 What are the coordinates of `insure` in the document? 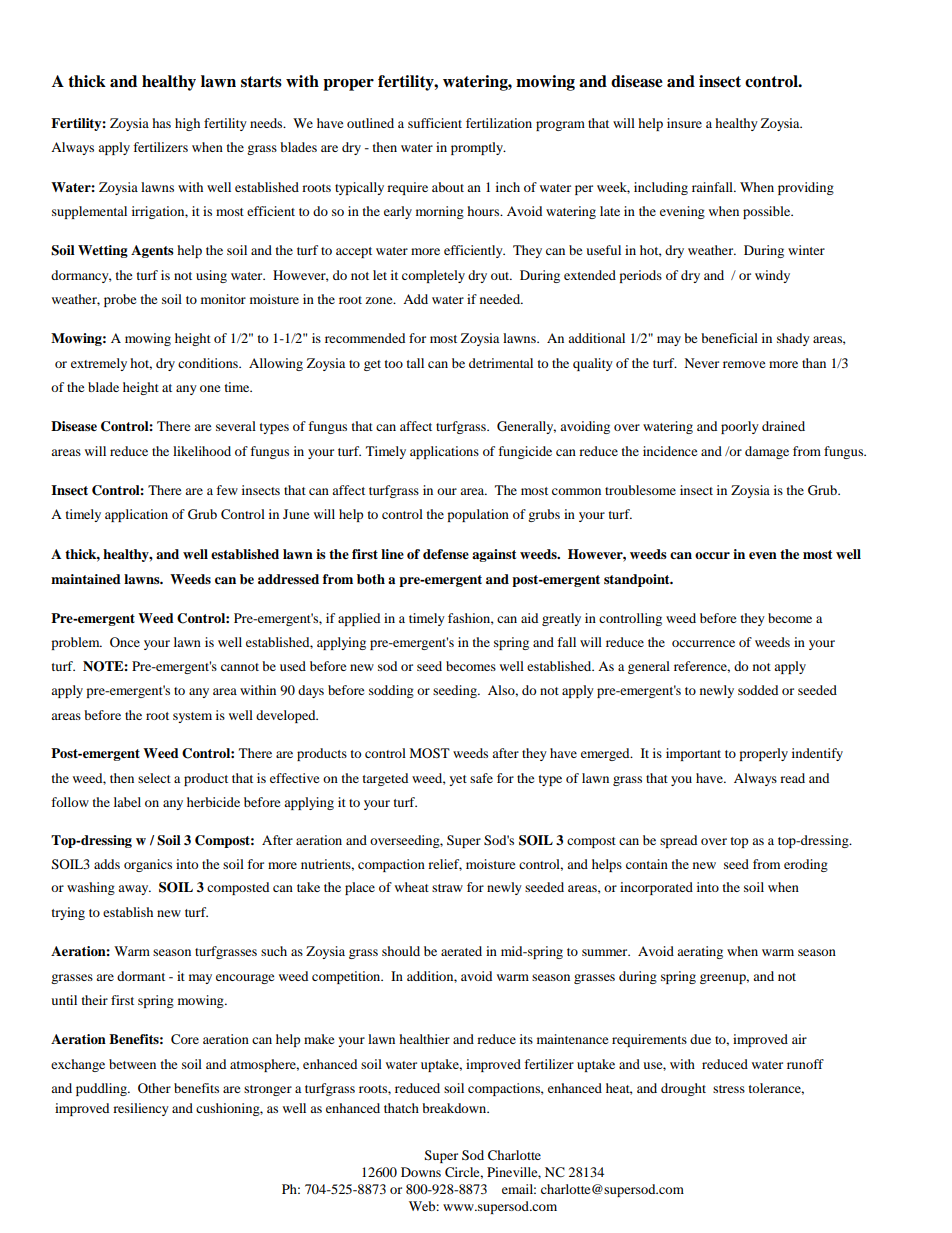 It's located at (684, 123).
